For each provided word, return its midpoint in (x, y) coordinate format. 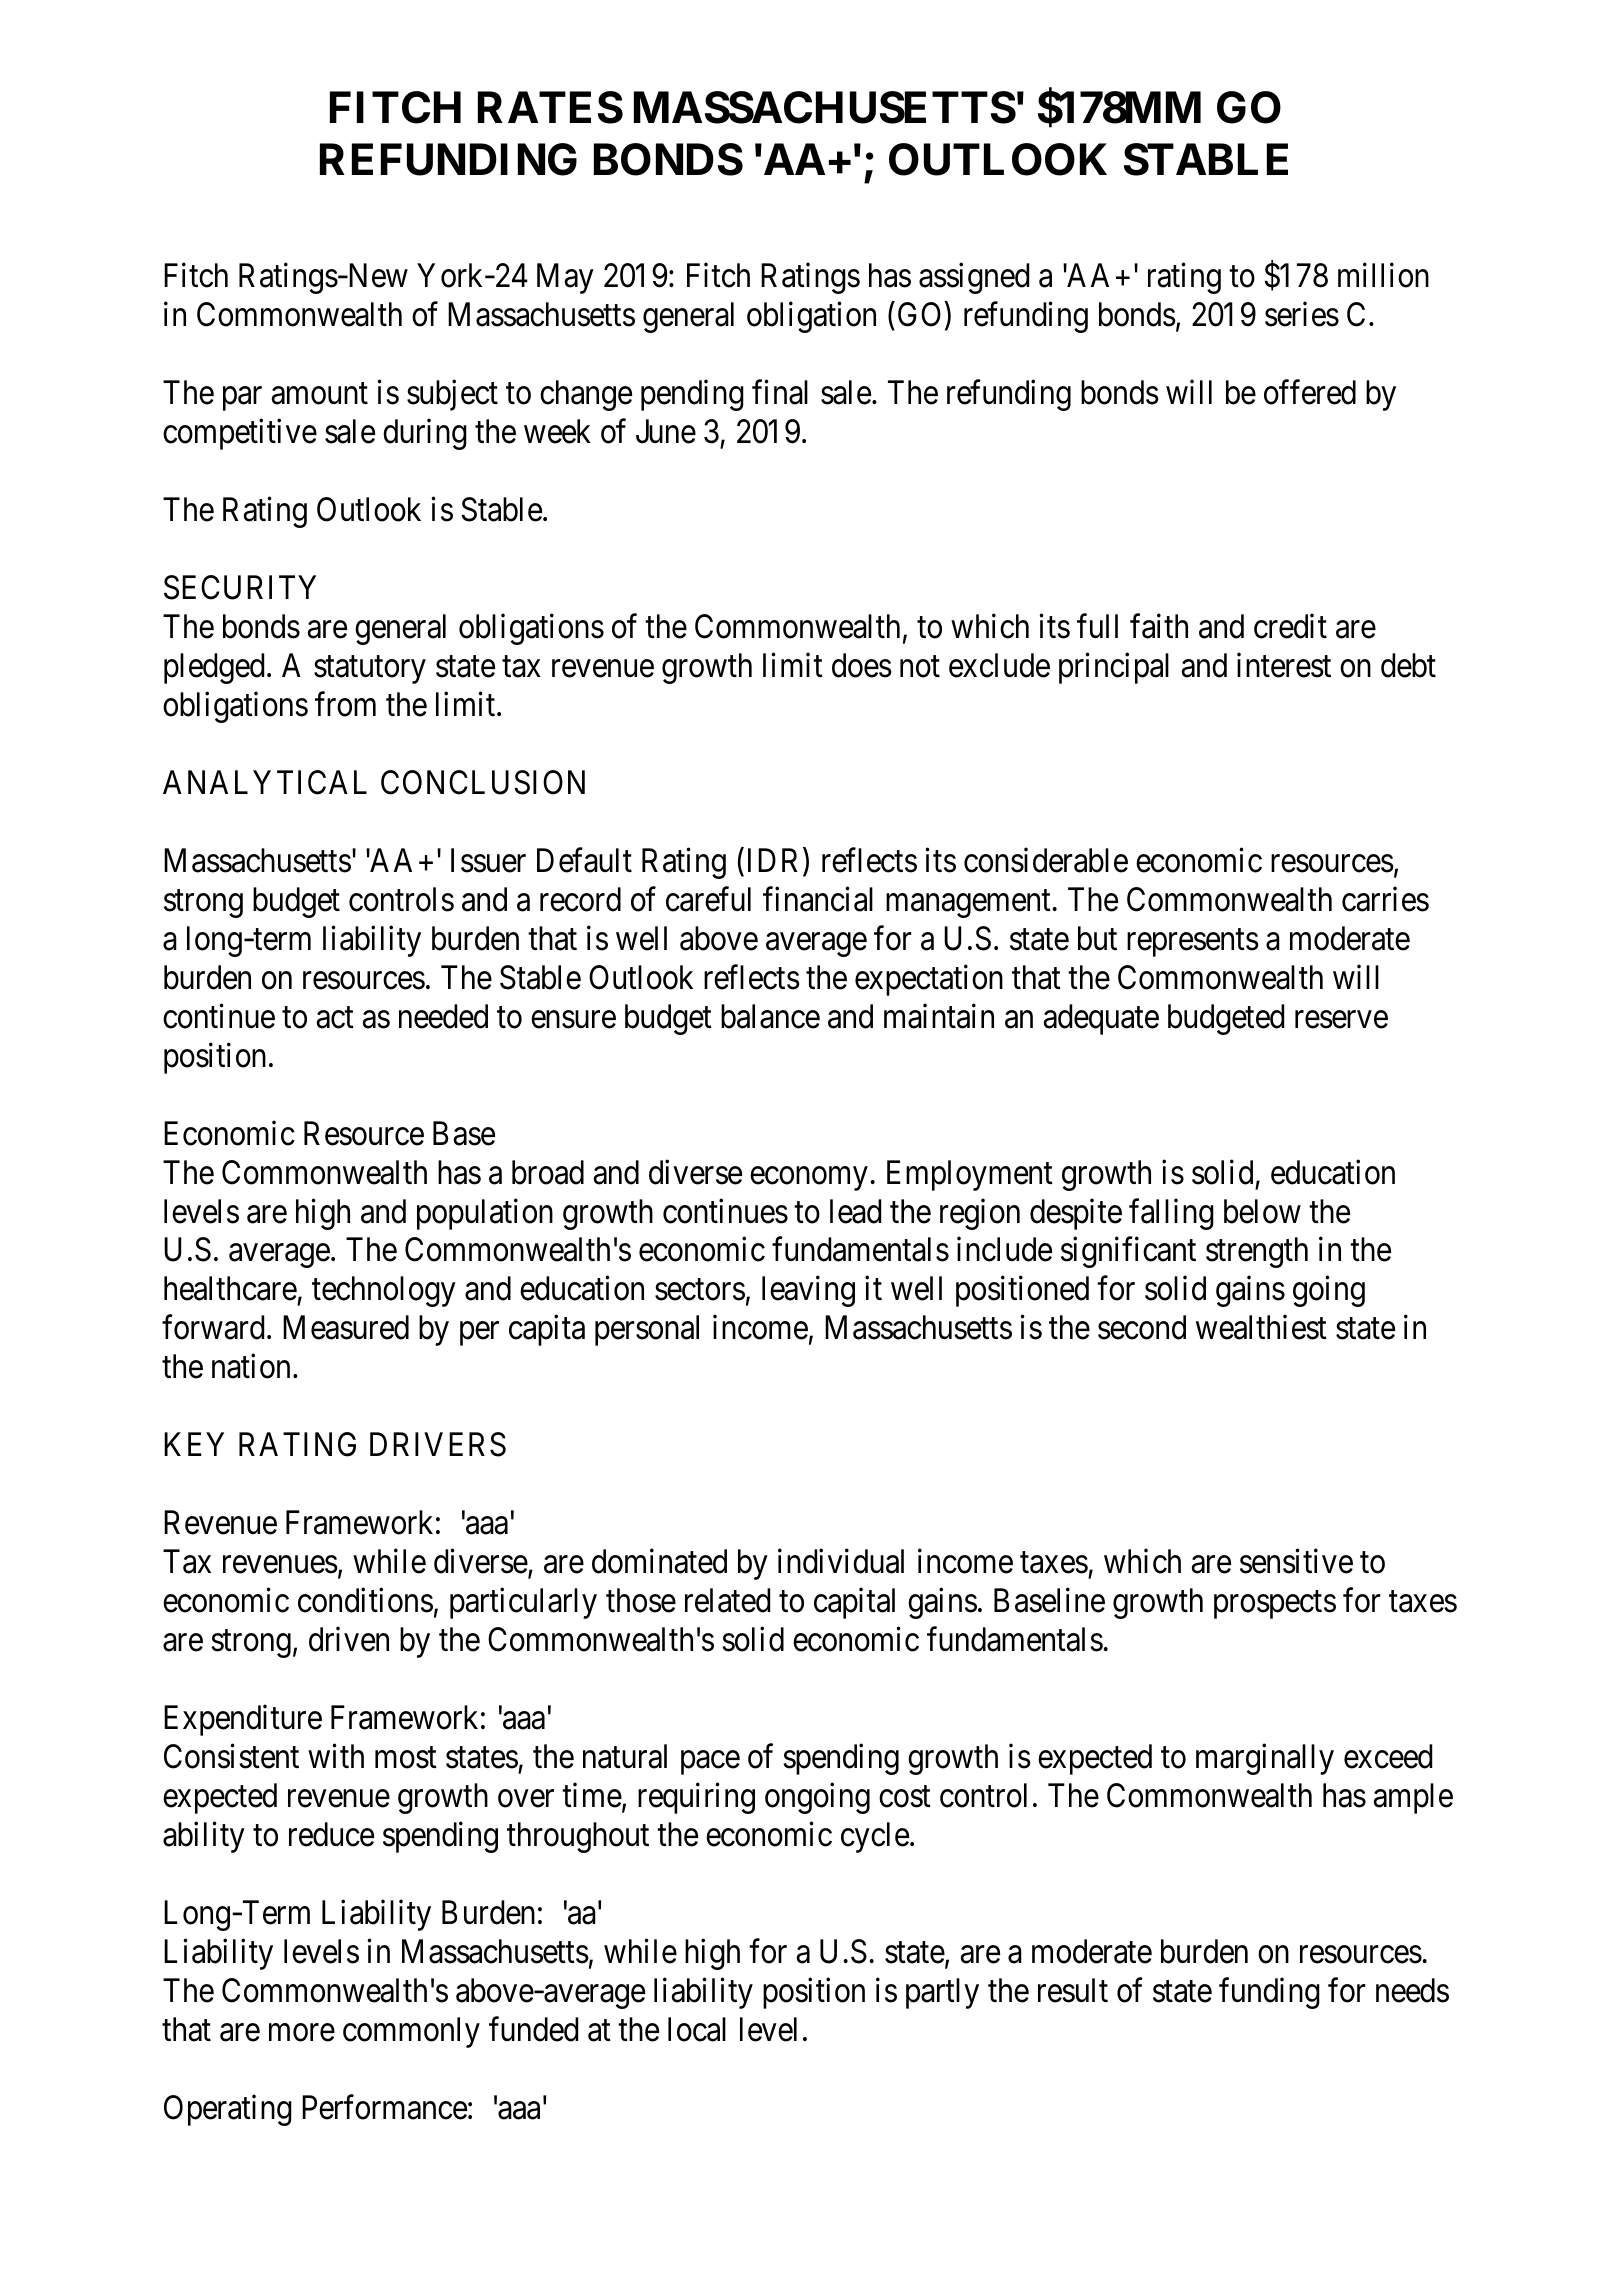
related (727, 1600)
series (1302, 314)
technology (384, 1291)
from (345, 704)
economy (809, 1179)
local (697, 2029)
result (1073, 1990)
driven (349, 1639)
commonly (411, 2032)
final (780, 392)
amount (320, 394)
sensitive (1296, 1561)
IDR (776, 861)
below (1262, 1211)
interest (1284, 665)
